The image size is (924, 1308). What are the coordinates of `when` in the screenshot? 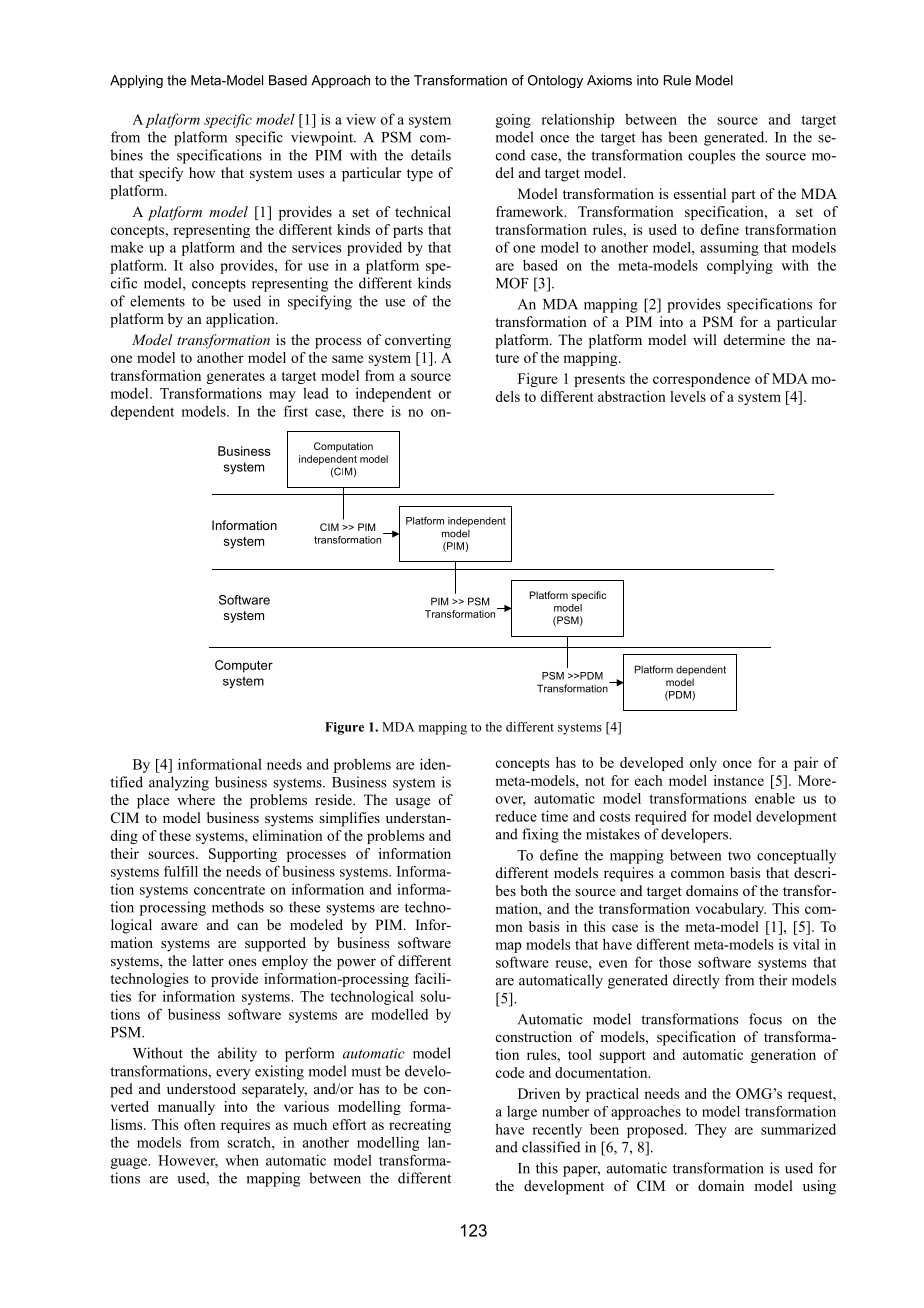 It's located at (242, 1160).
